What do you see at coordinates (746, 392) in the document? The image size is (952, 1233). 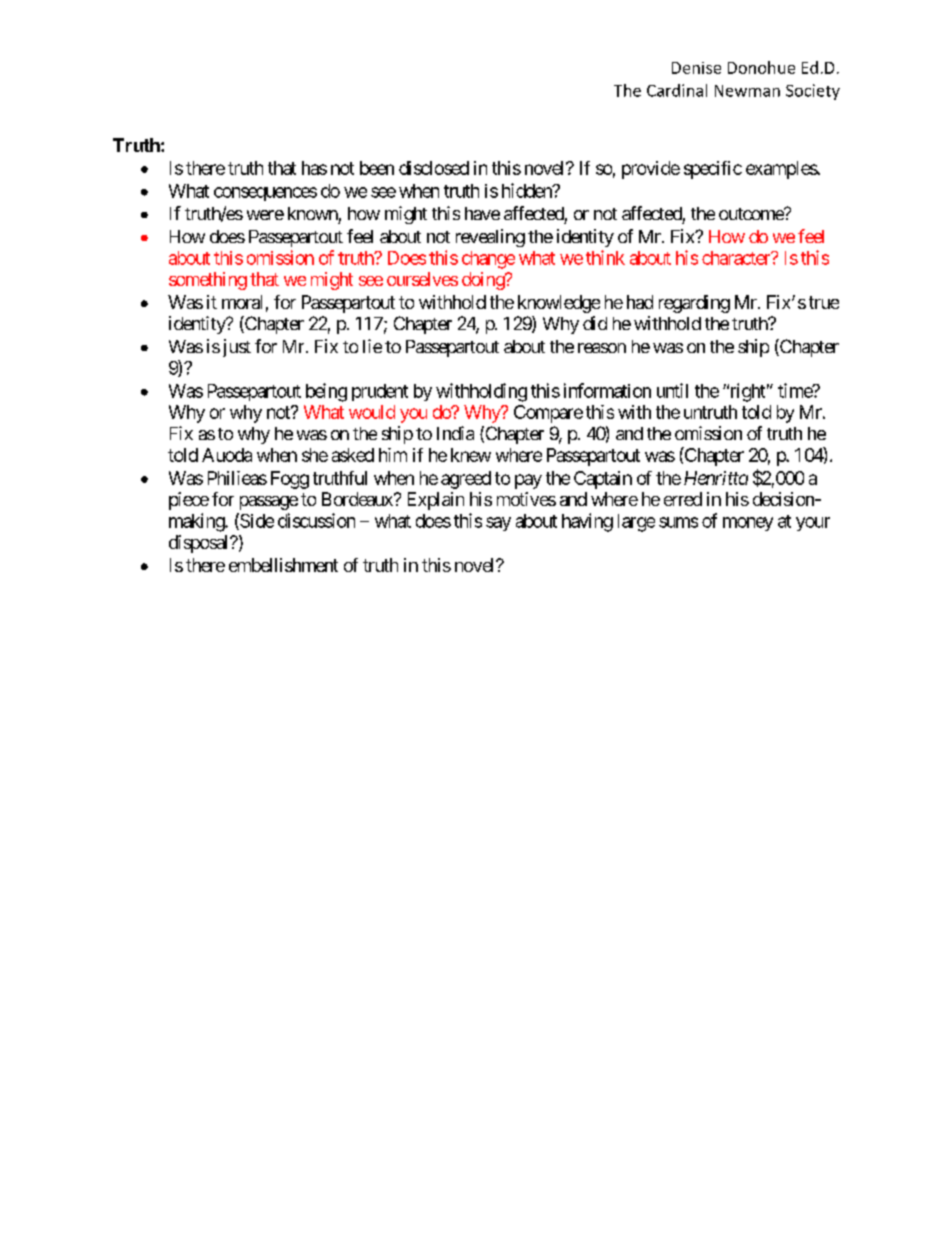 I see `right` at bounding box center [746, 392].
